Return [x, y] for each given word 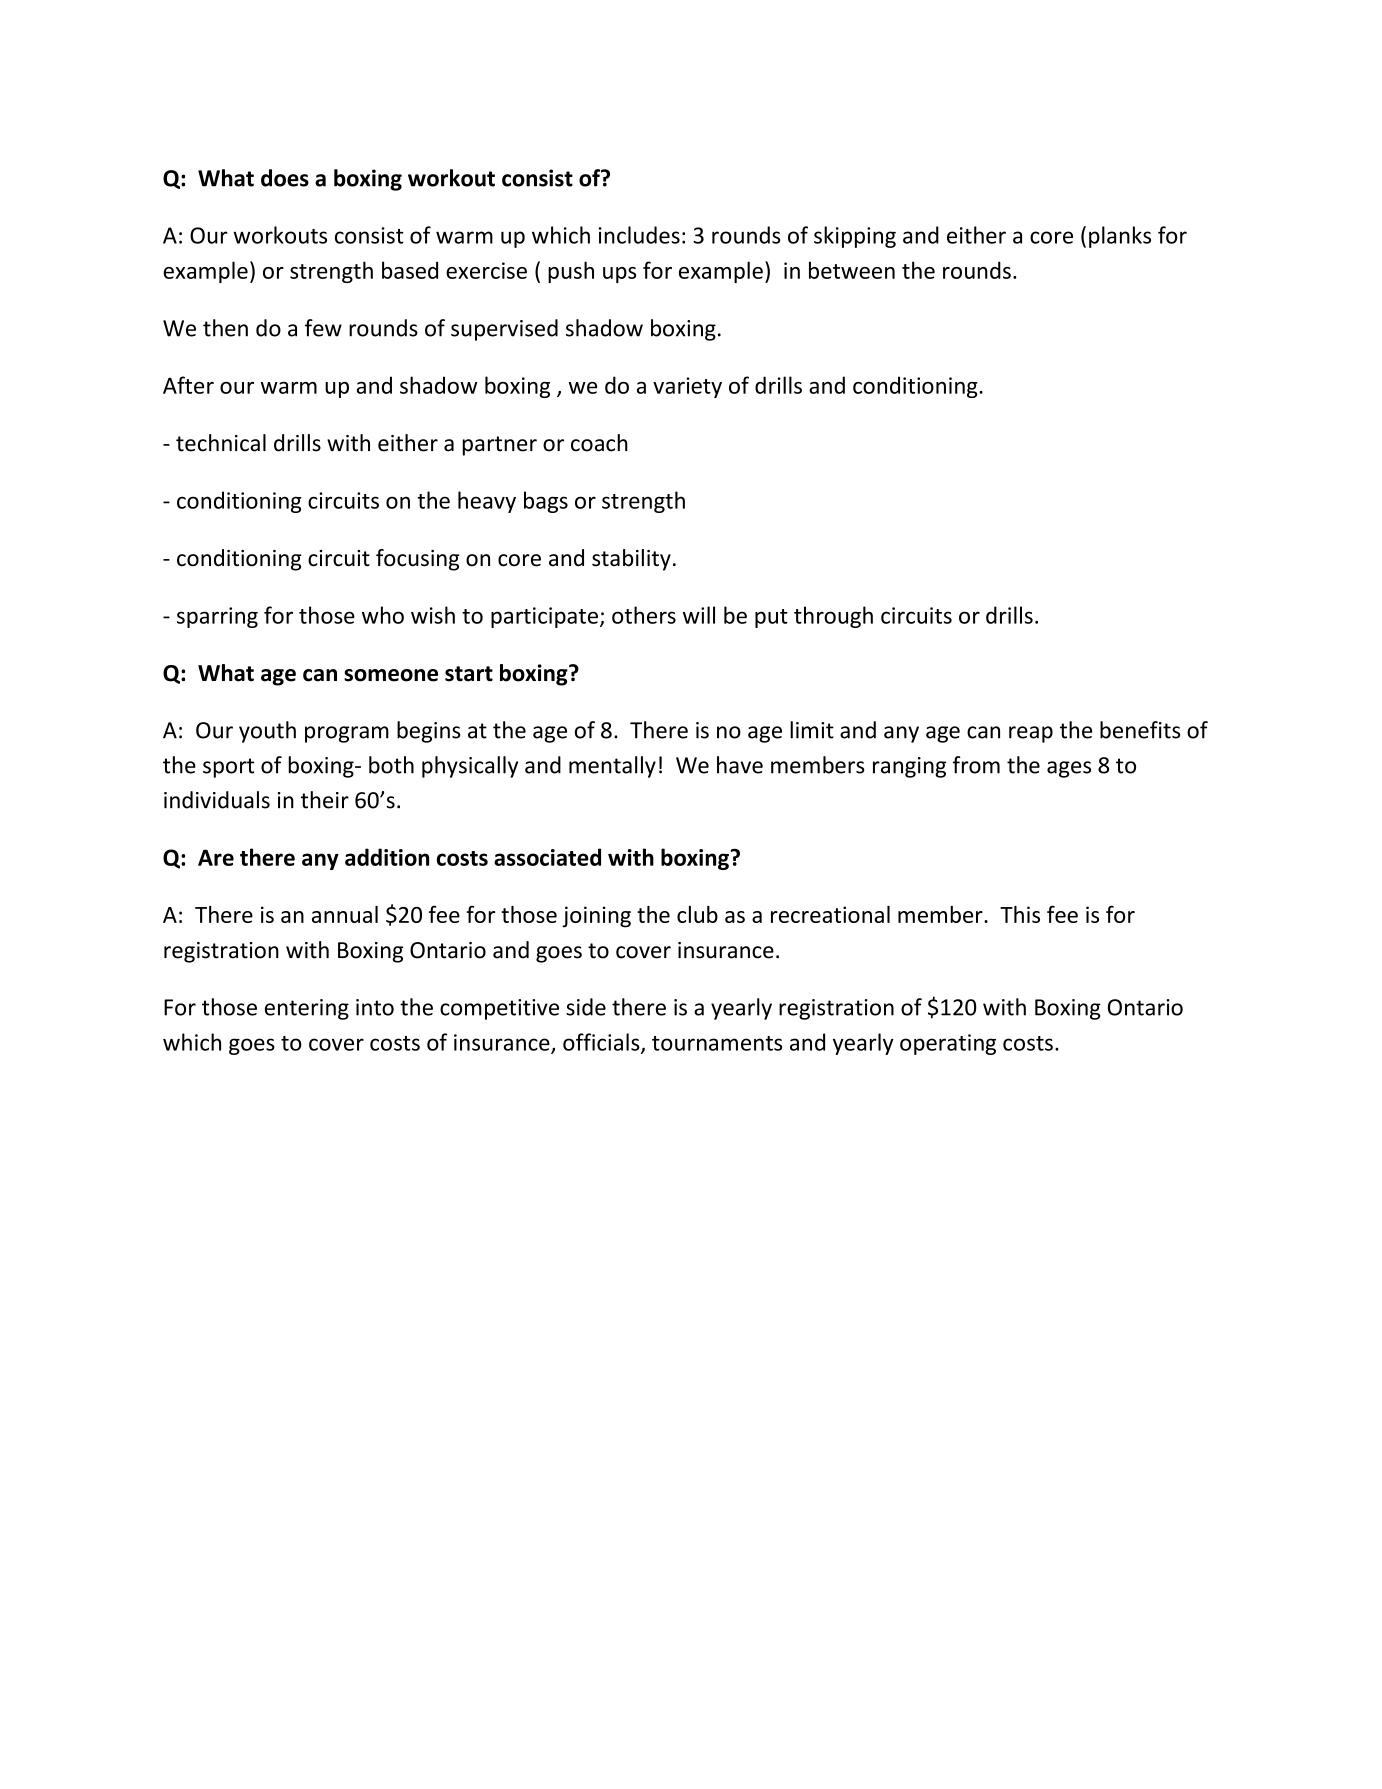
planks [1120, 237]
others [644, 615]
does [285, 178]
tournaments [717, 1043]
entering [307, 1009]
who [383, 615]
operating [948, 1044]
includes [639, 235]
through [833, 617]
